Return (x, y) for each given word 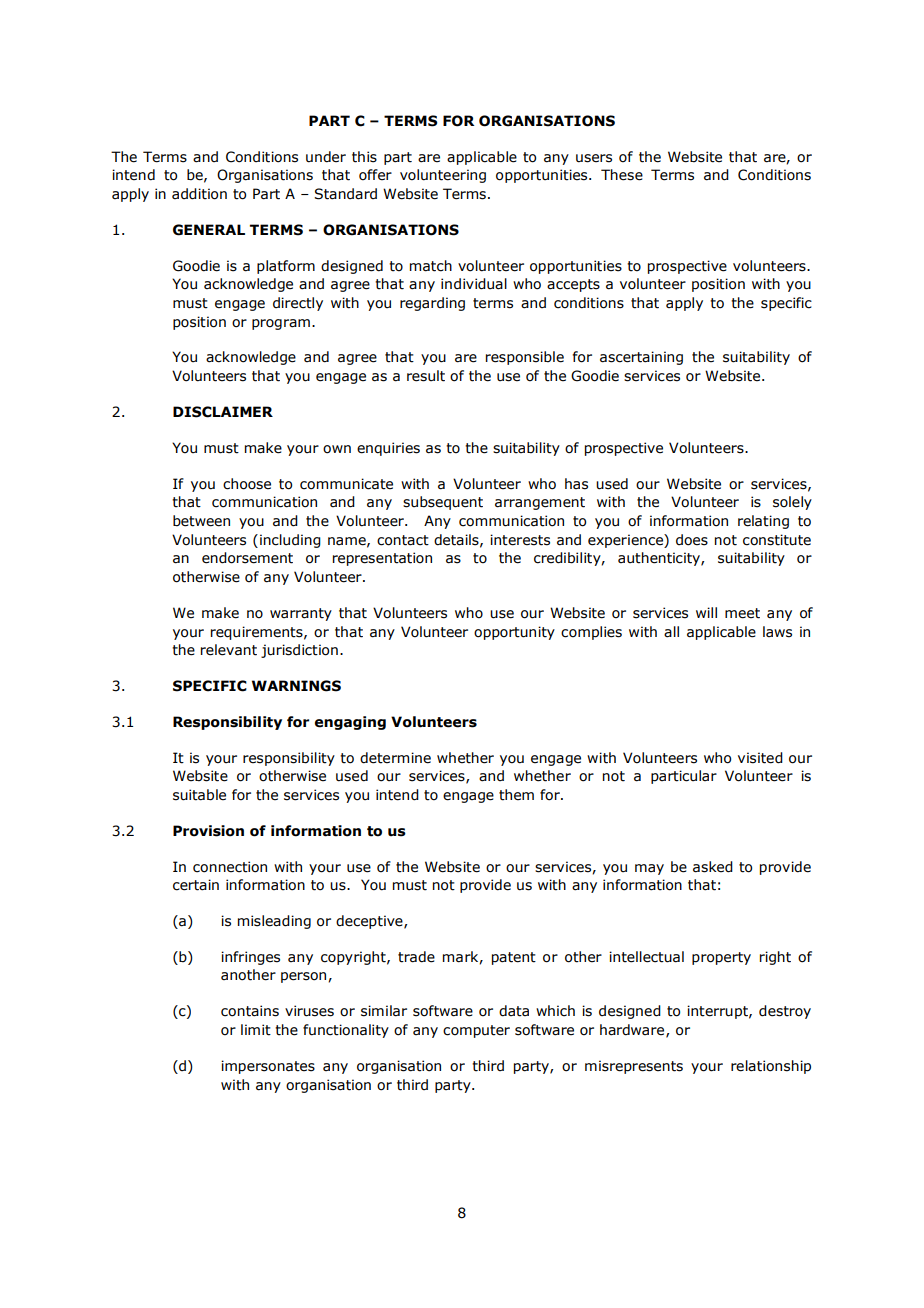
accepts (573, 285)
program (281, 324)
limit (256, 1030)
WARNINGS (296, 686)
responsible (525, 358)
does (692, 540)
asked (713, 867)
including (290, 541)
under (326, 157)
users (594, 158)
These (622, 175)
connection (230, 867)
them (516, 795)
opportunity (514, 633)
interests (520, 540)
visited (760, 758)
